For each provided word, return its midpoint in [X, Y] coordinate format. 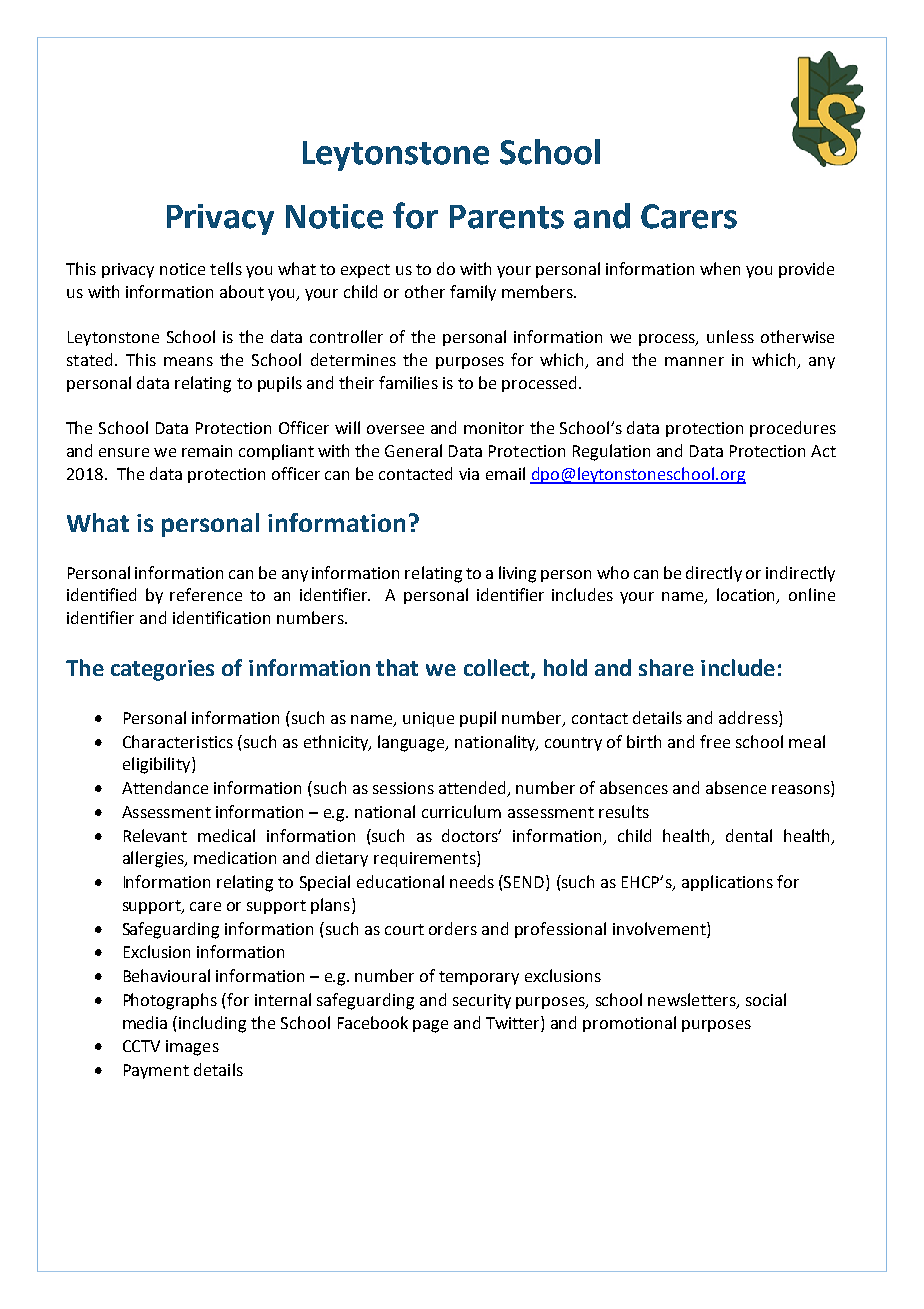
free [715, 741]
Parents [507, 217]
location [747, 596]
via [469, 474]
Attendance [165, 787]
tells [226, 268]
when [720, 268]
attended [474, 789]
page [430, 1026]
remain [207, 451]
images [192, 1048]
